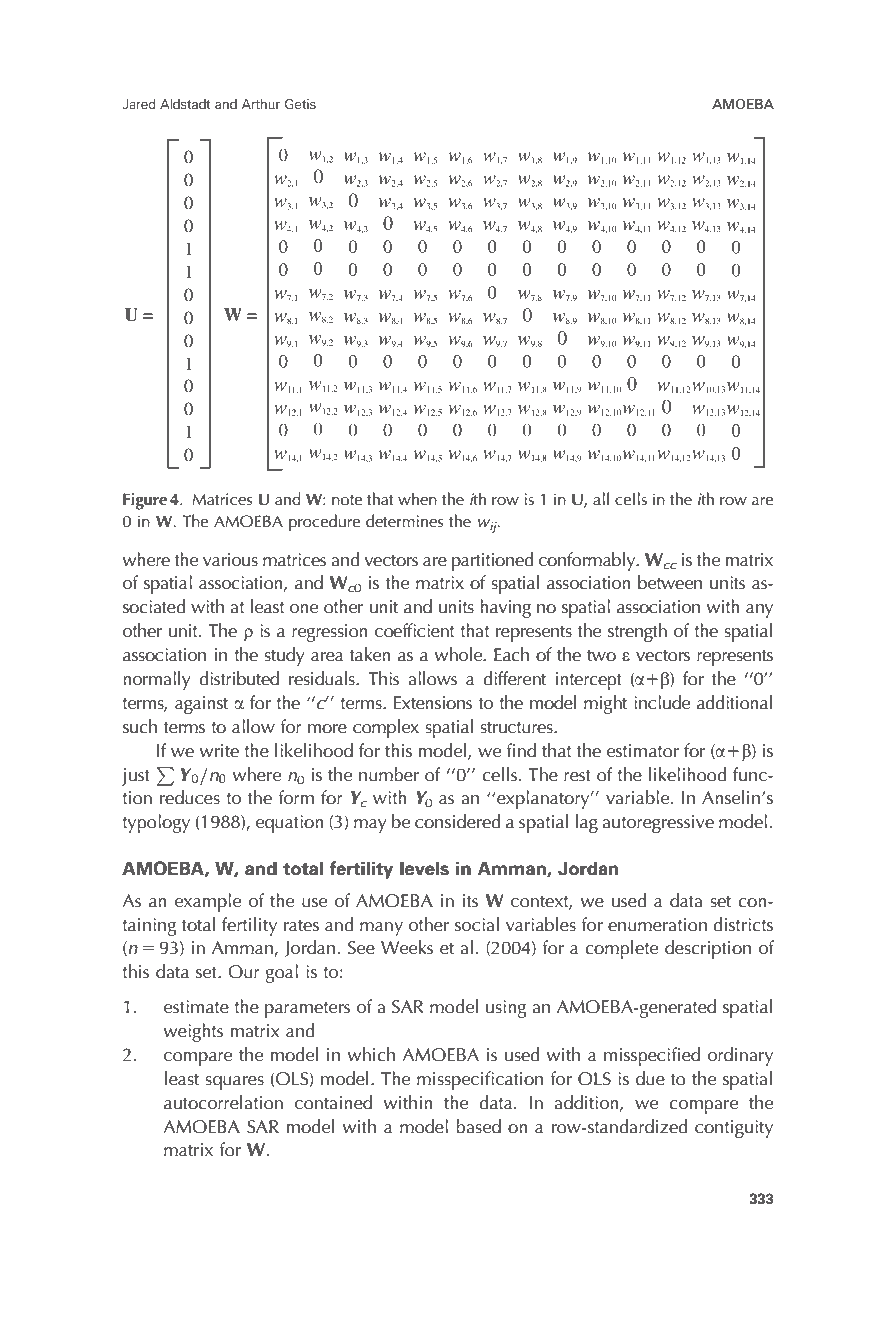 The width and height of the screenshot is (896, 1328). What do you see at coordinates (658, 824) in the screenshot?
I see `autoregressive` at bounding box center [658, 824].
